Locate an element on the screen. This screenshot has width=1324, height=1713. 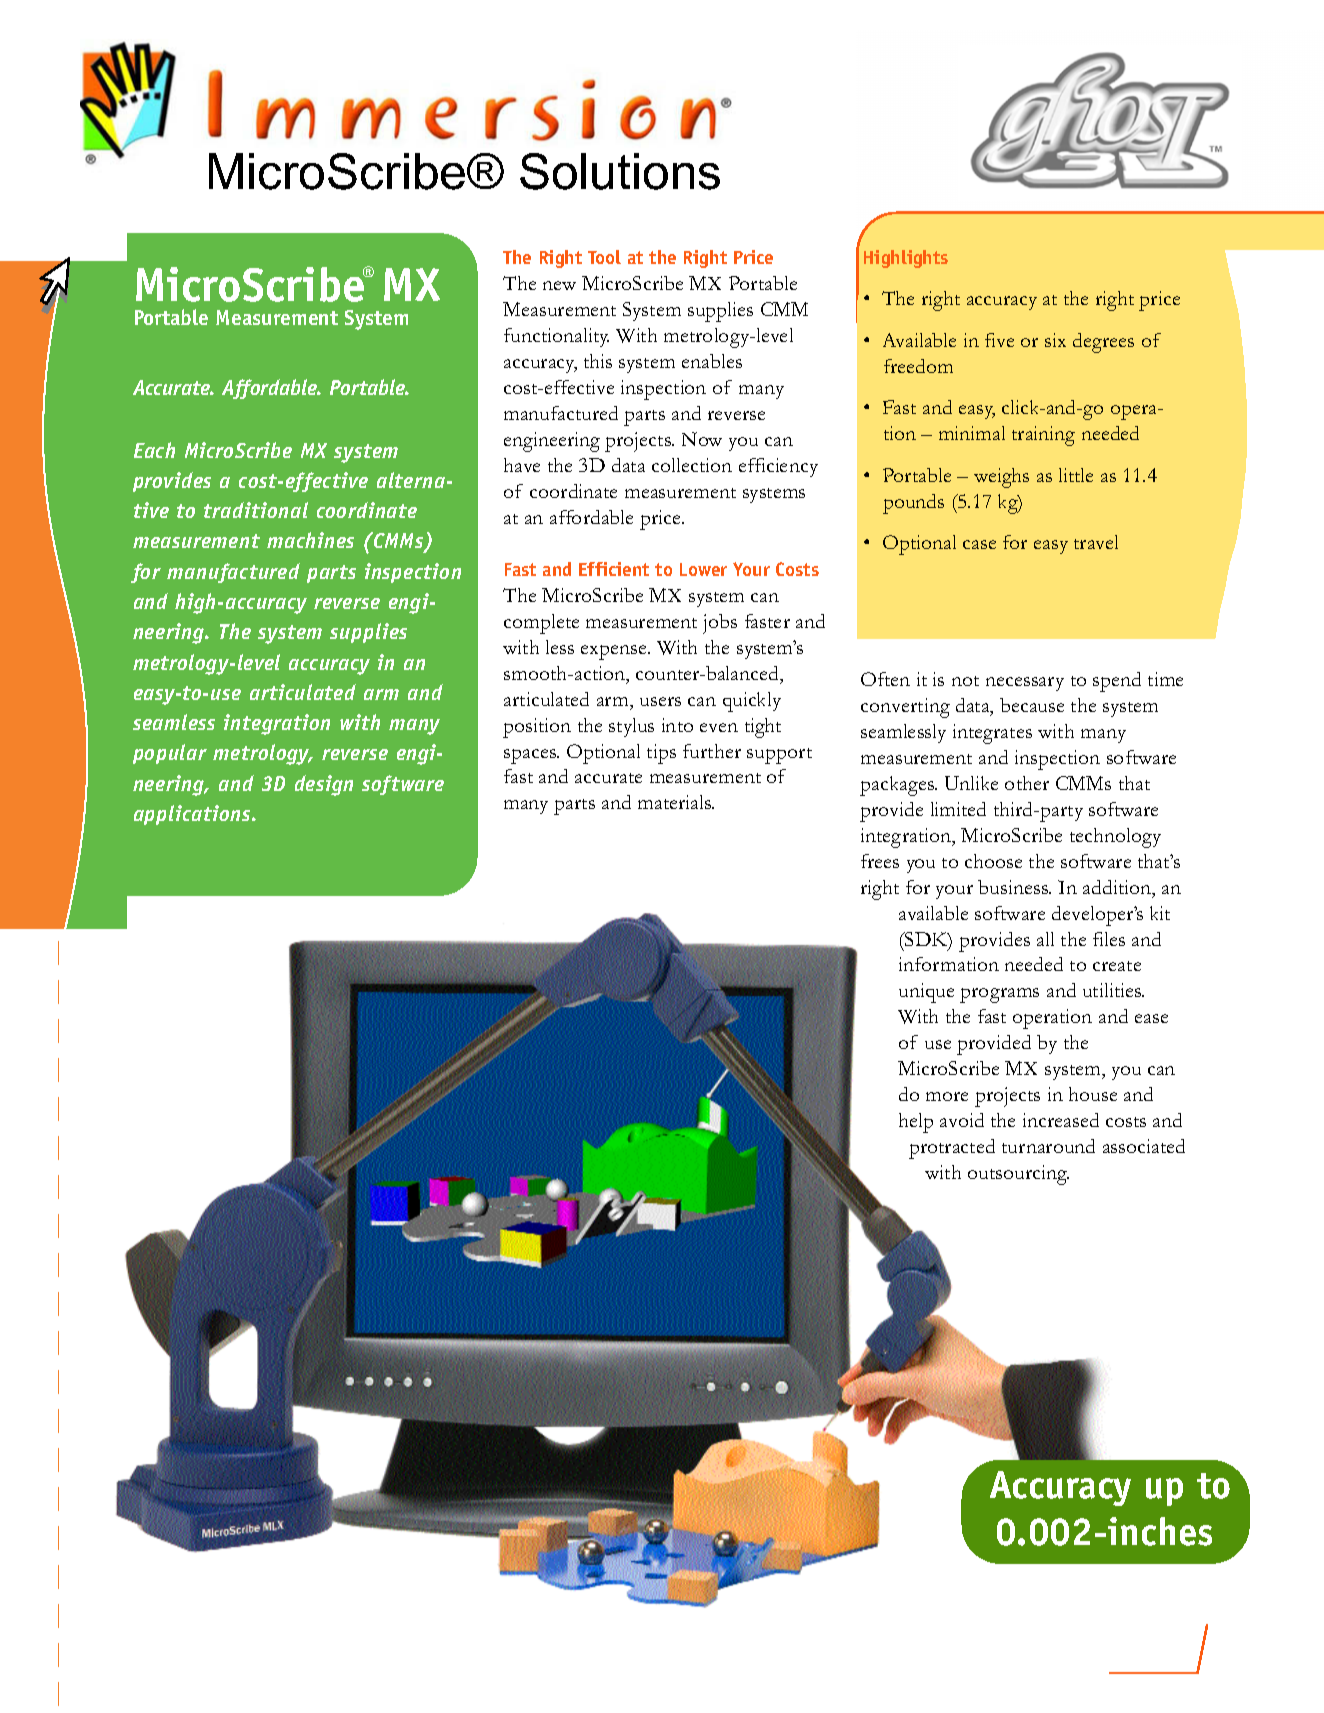
because is located at coordinates (1032, 705).
